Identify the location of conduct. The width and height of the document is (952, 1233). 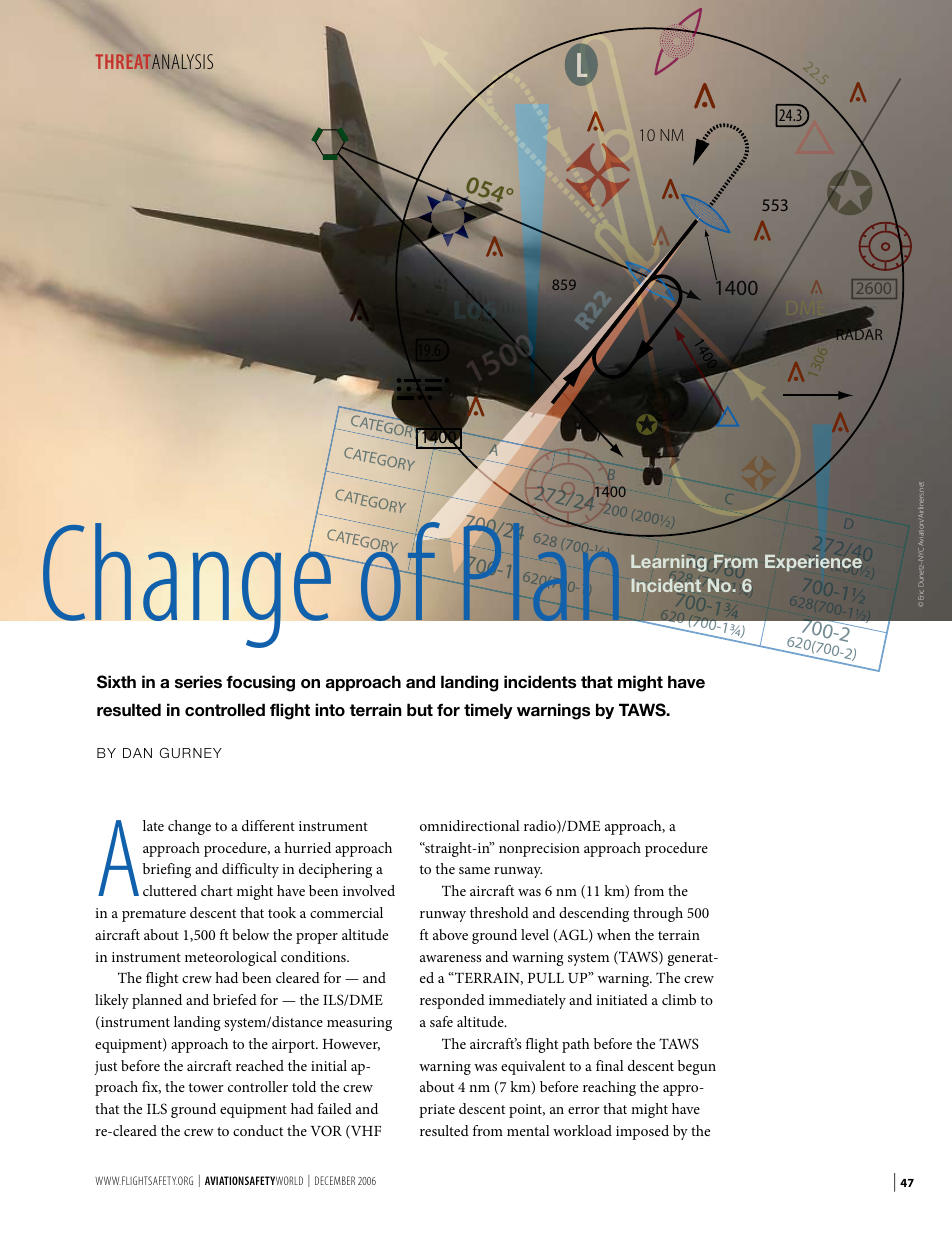
(258, 1130).
